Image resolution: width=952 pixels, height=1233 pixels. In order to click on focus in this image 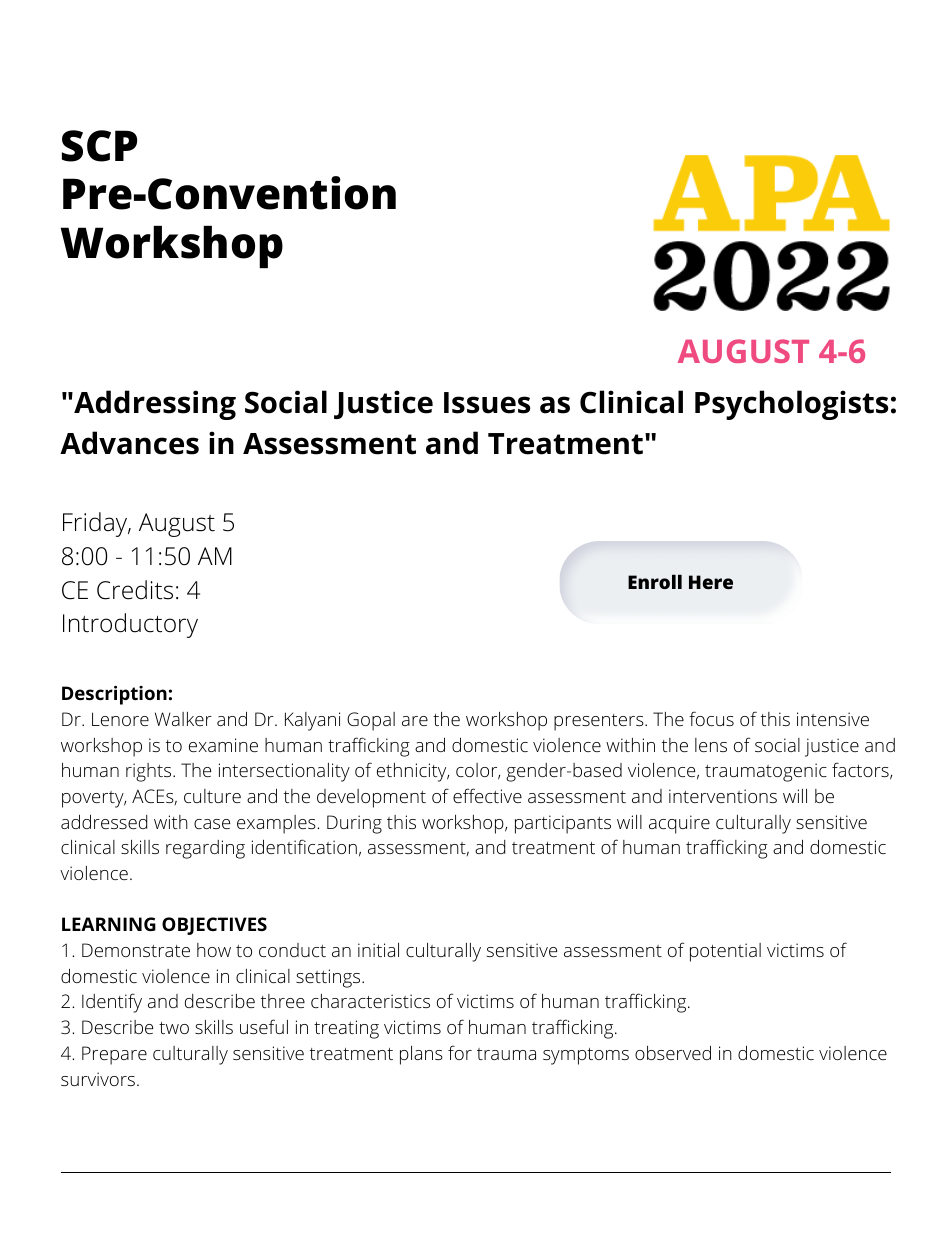, I will do `click(711, 718)`.
